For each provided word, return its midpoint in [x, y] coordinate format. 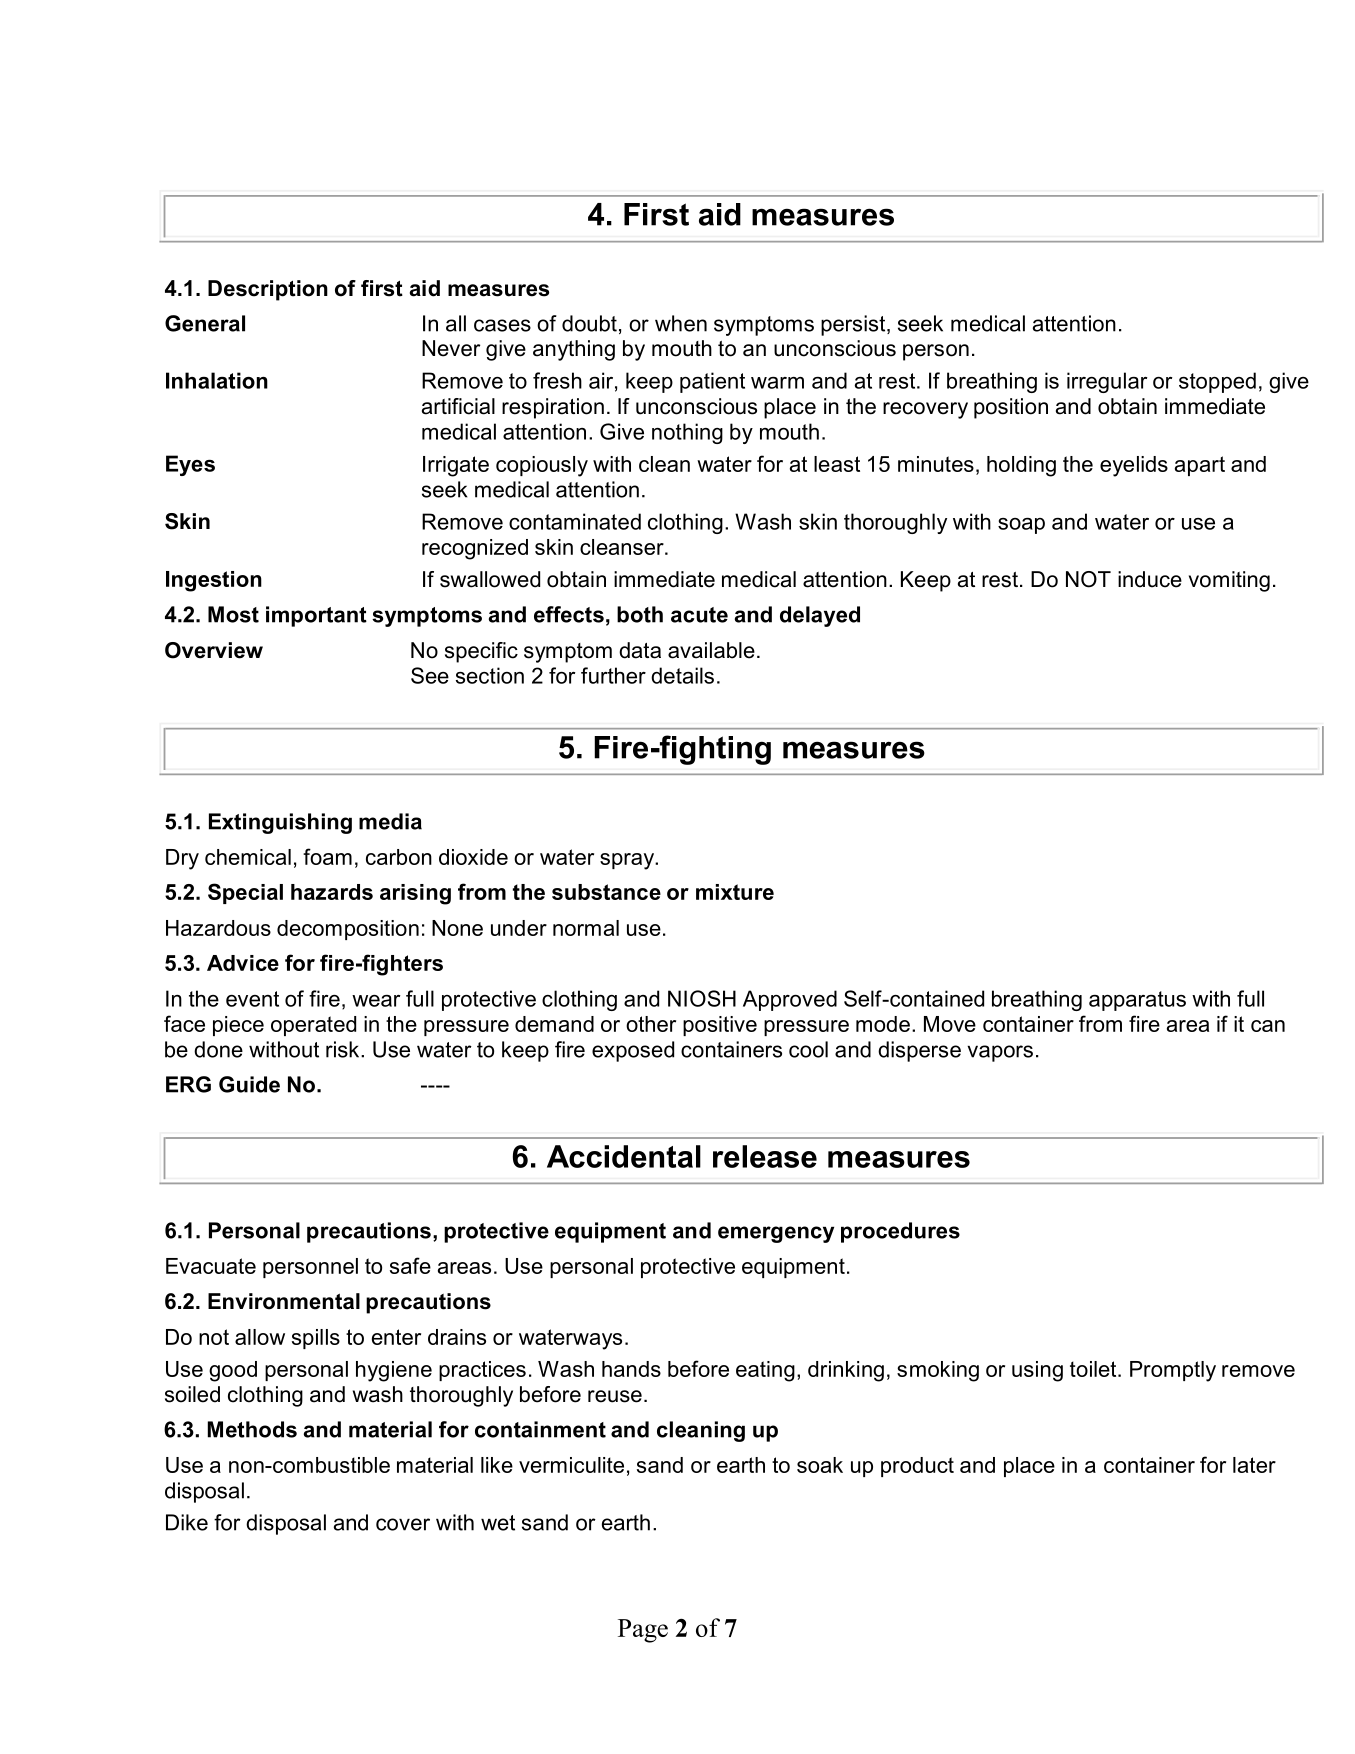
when [681, 323]
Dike [187, 1522]
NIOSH [702, 998]
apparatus [1137, 1001]
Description [268, 290]
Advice [243, 963]
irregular [1107, 382]
